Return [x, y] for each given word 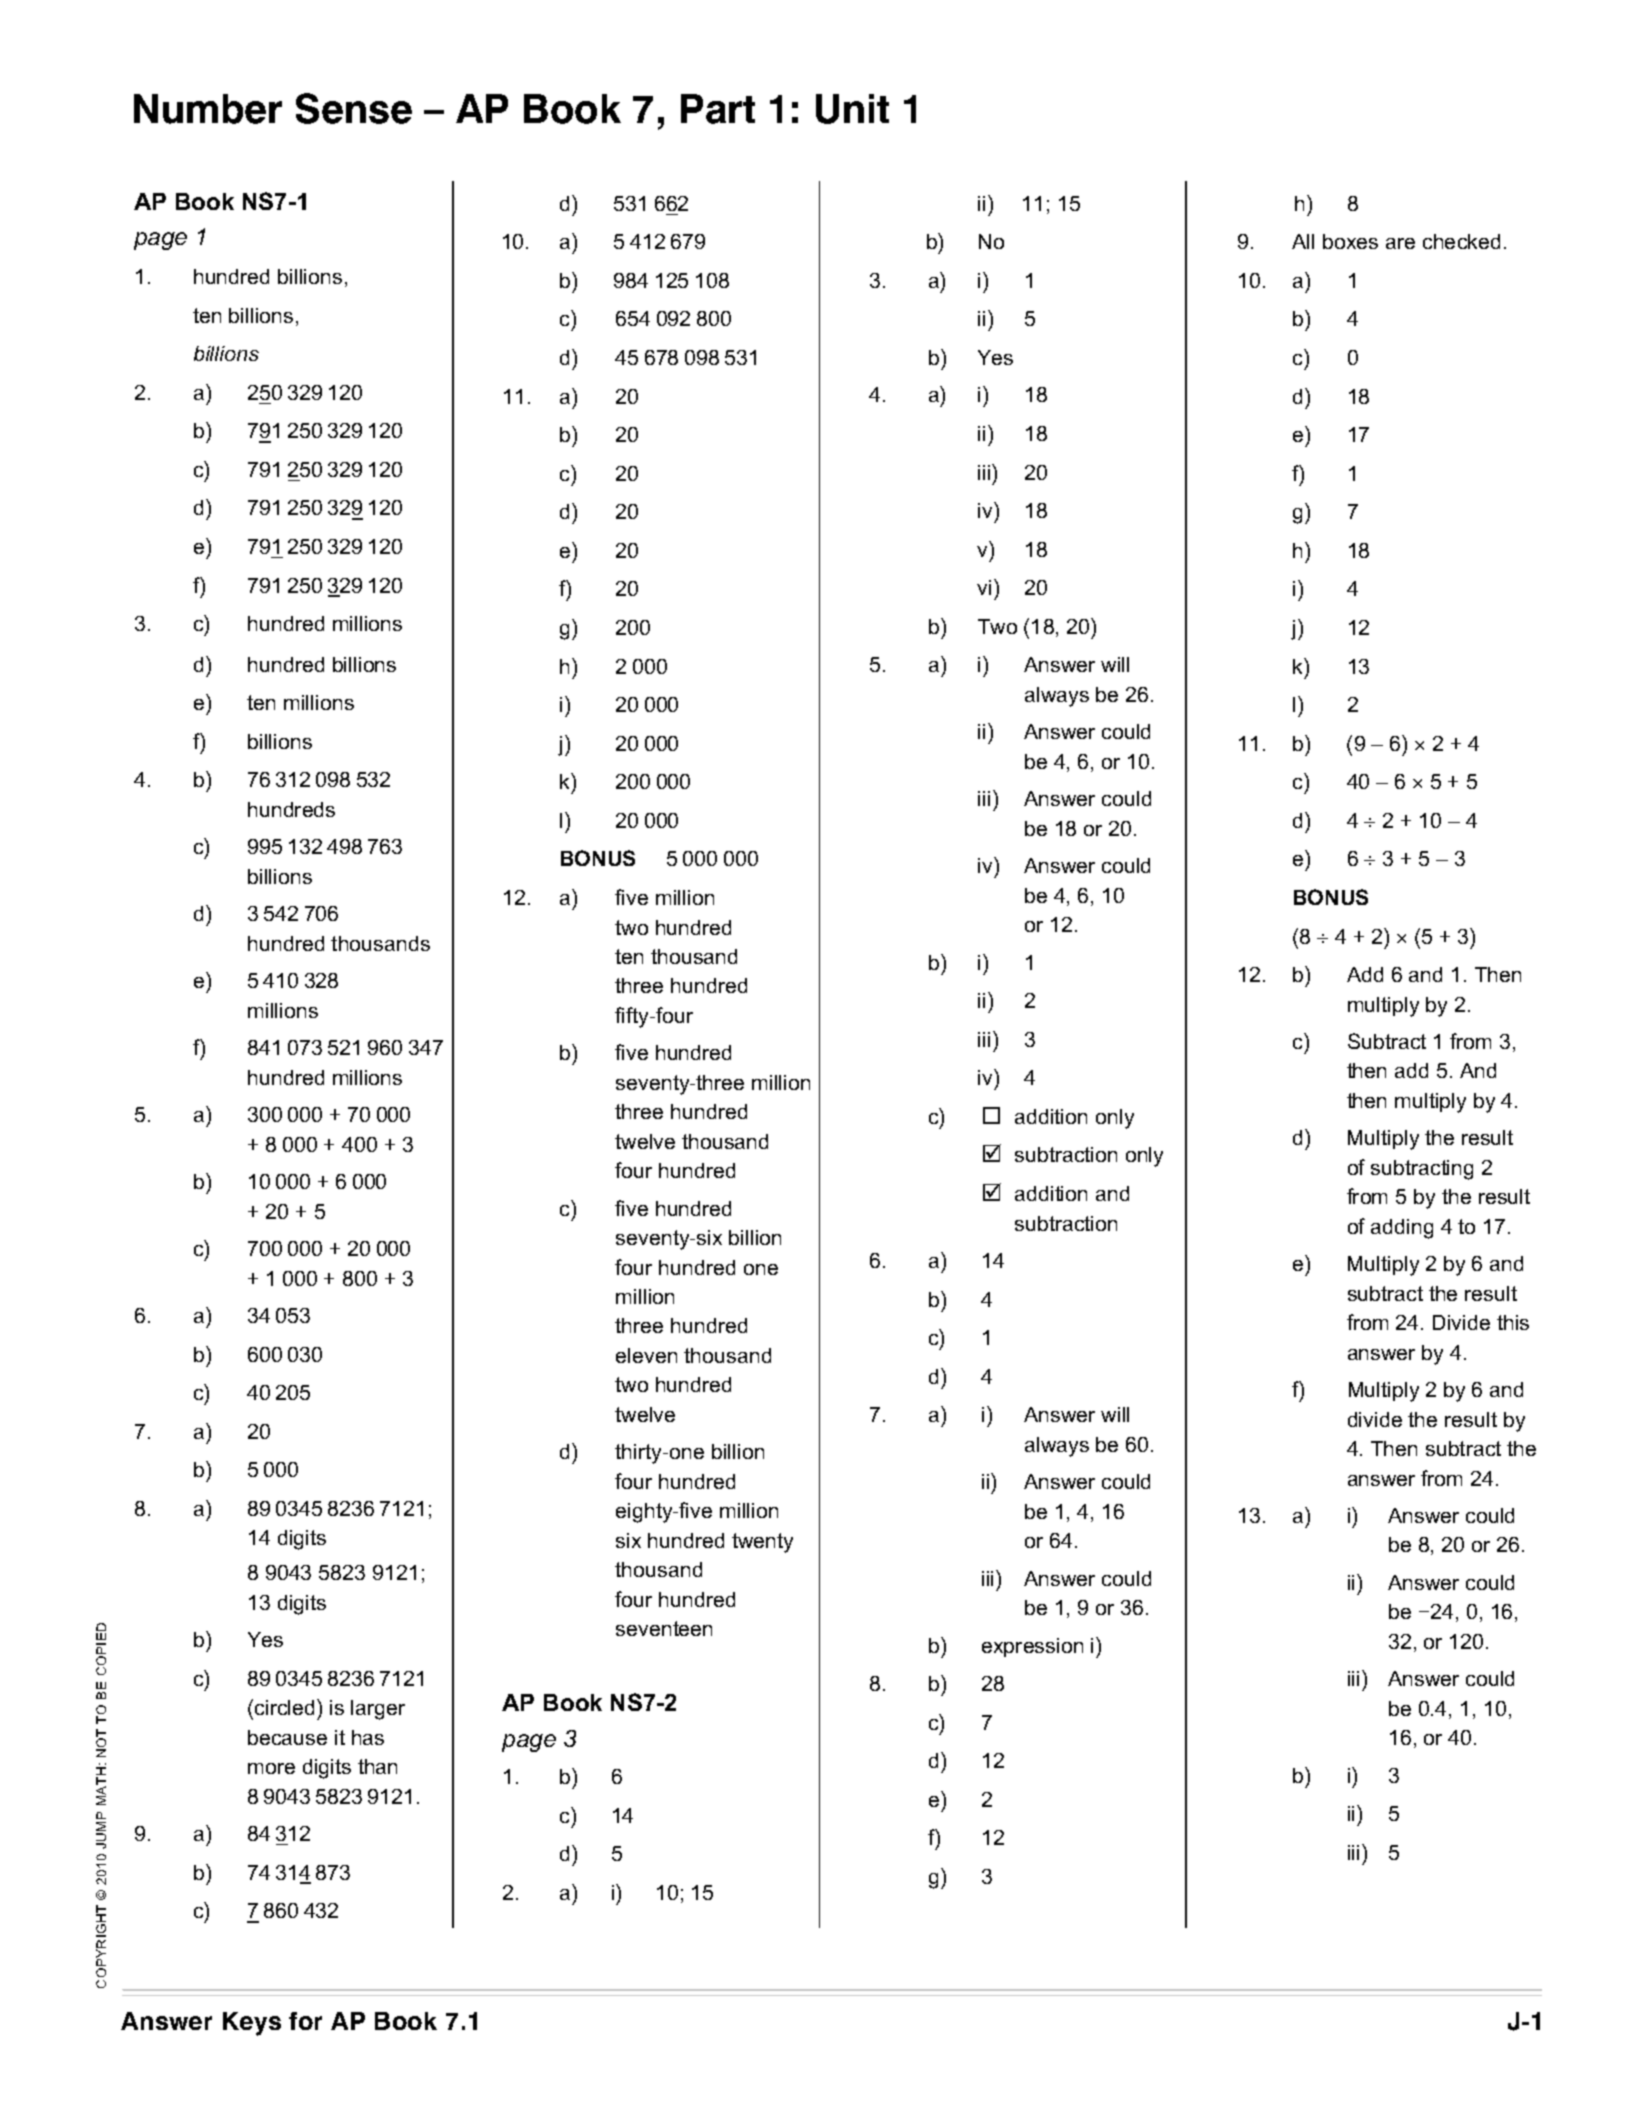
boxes [1350, 241]
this [1513, 1322]
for [305, 2021]
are [1400, 243]
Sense [354, 108]
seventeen [664, 1628]
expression [1032, 1647]
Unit [852, 109]
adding [1402, 1229]
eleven [646, 1355]
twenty [762, 1543]
